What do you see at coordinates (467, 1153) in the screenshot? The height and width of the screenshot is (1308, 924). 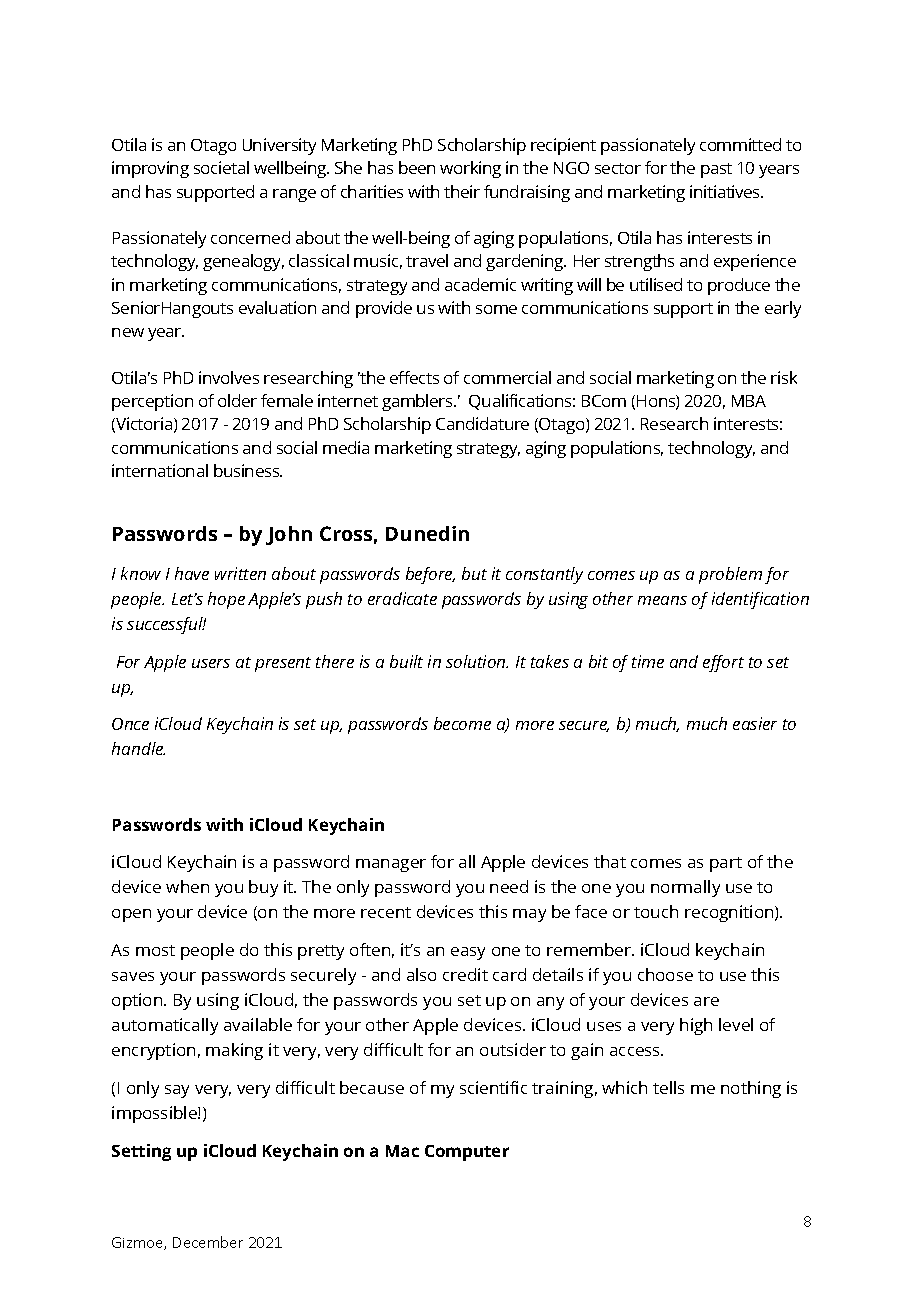 I see `Computer` at bounding box center [467, 1153].
